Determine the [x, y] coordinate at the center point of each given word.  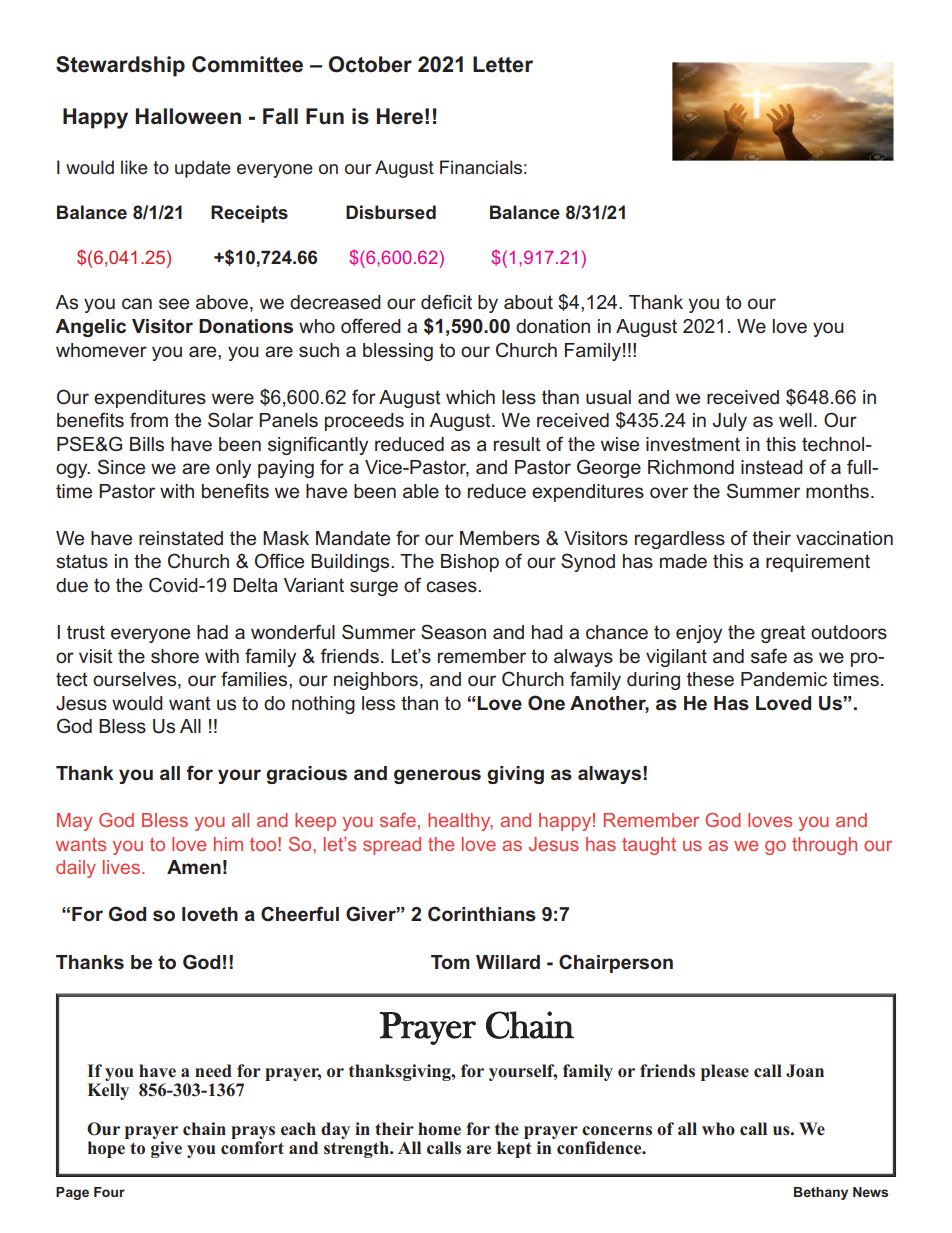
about [528, 302]
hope [106, 1149]
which [470, 397]
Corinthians [482, 914]
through [824, 846]
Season [453, 632]
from [149, 420]
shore [175, 656]
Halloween [188, 116]
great [783, 634]
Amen [194, 867]
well [795, 420]
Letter [503, 64]
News [870, 1192]
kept [514, 1149]
